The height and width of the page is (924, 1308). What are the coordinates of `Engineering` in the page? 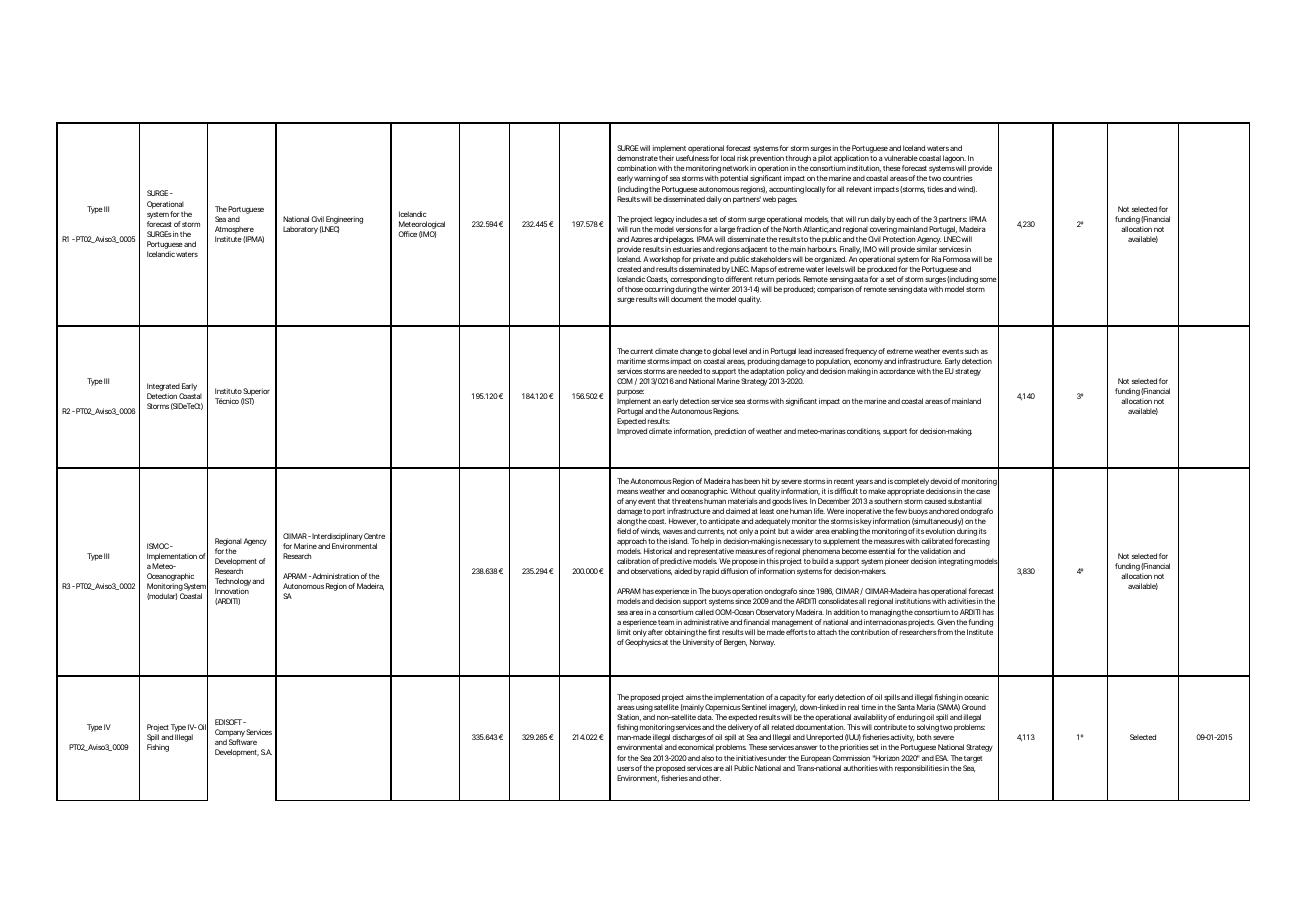 It's located at (344, 220).
